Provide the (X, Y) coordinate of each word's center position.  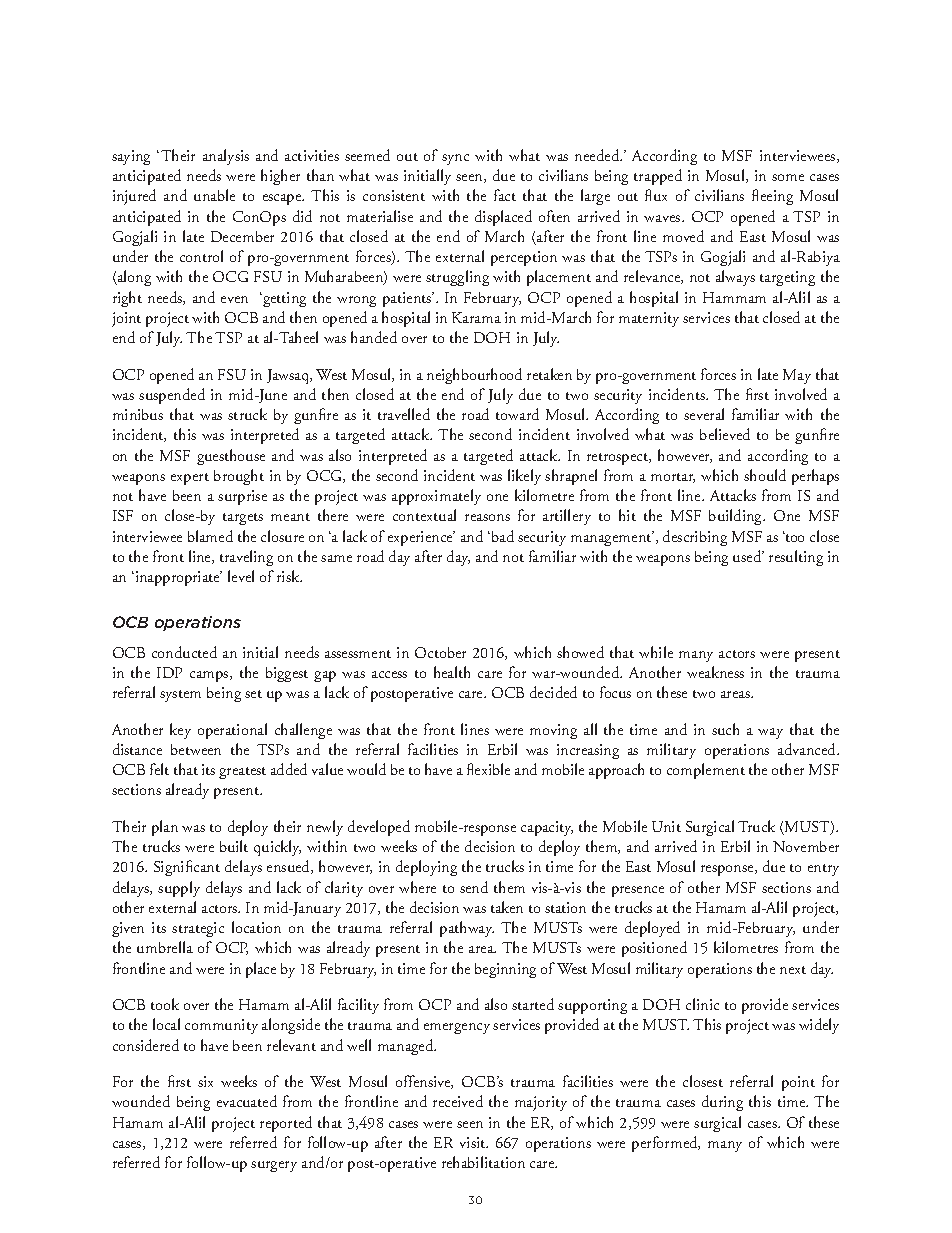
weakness (715, 672)
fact (505, 195)
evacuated (247, 1101)
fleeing (772, 197)
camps (210, 676)
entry (823, 870)
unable (214, 195)
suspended (172, 396)
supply (179, 889)
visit (474, 1142)
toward (517, 414)
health (452, 672)
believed (725, 434)
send (474, 887)
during (722, 1103)
